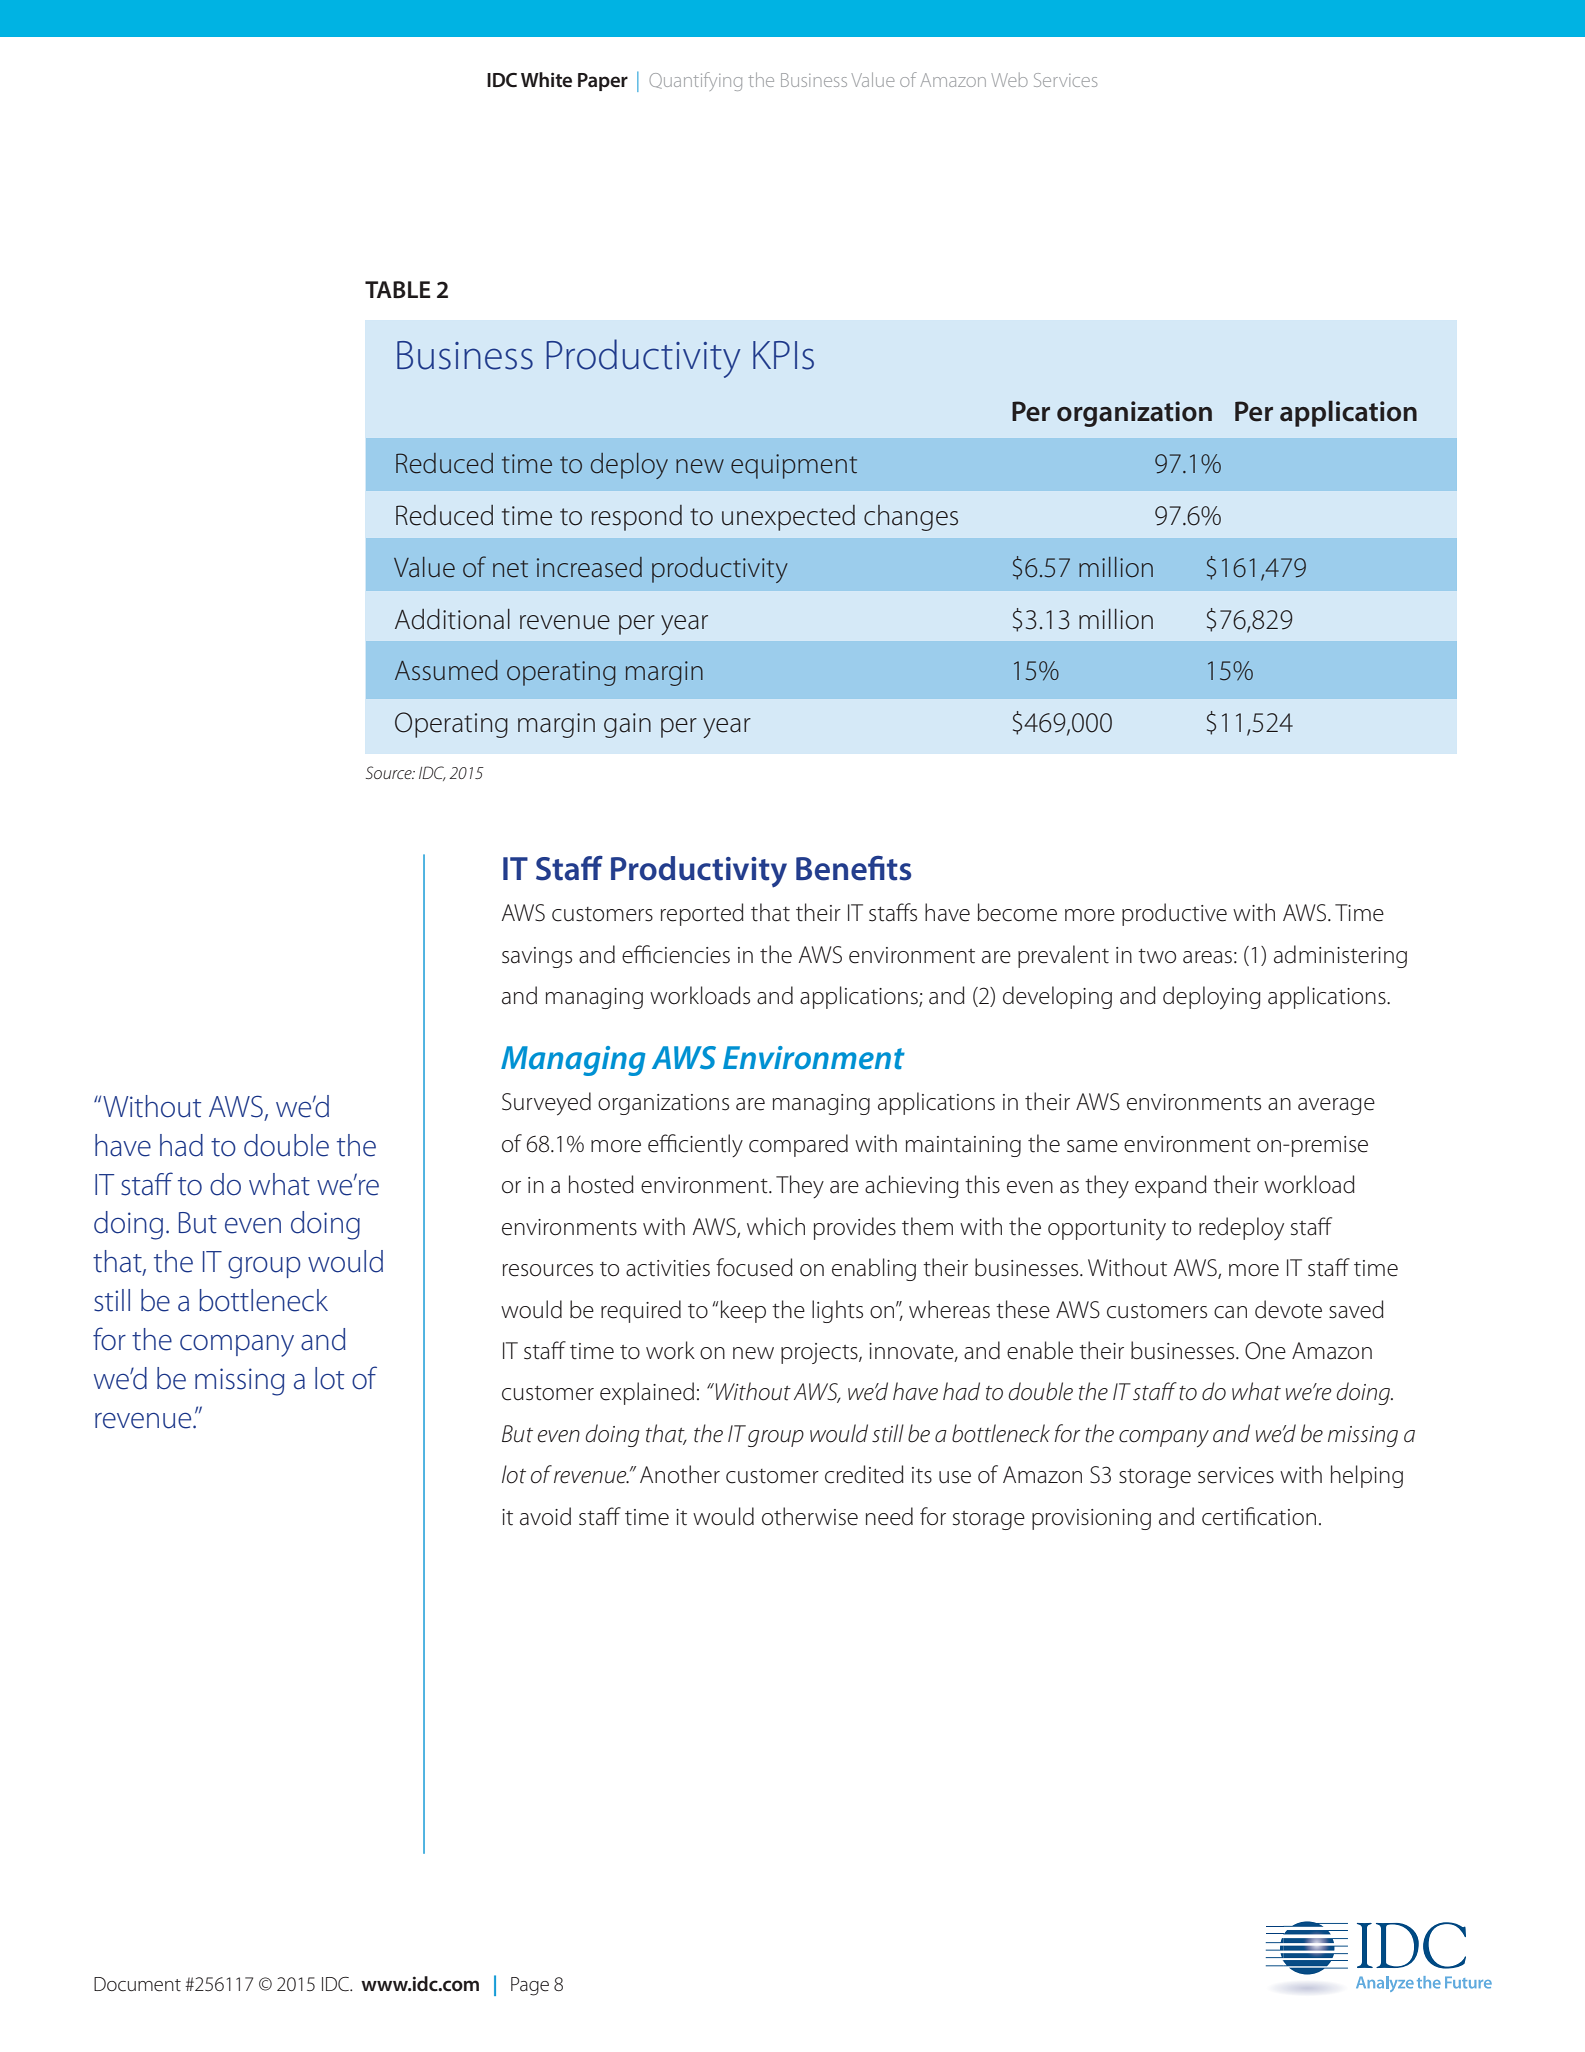 This screenshot has height=2052, width=1585. What do you see at coordinates (537, 957) in the screenshot?
I see `savings` at bounding box center [537, 957].
